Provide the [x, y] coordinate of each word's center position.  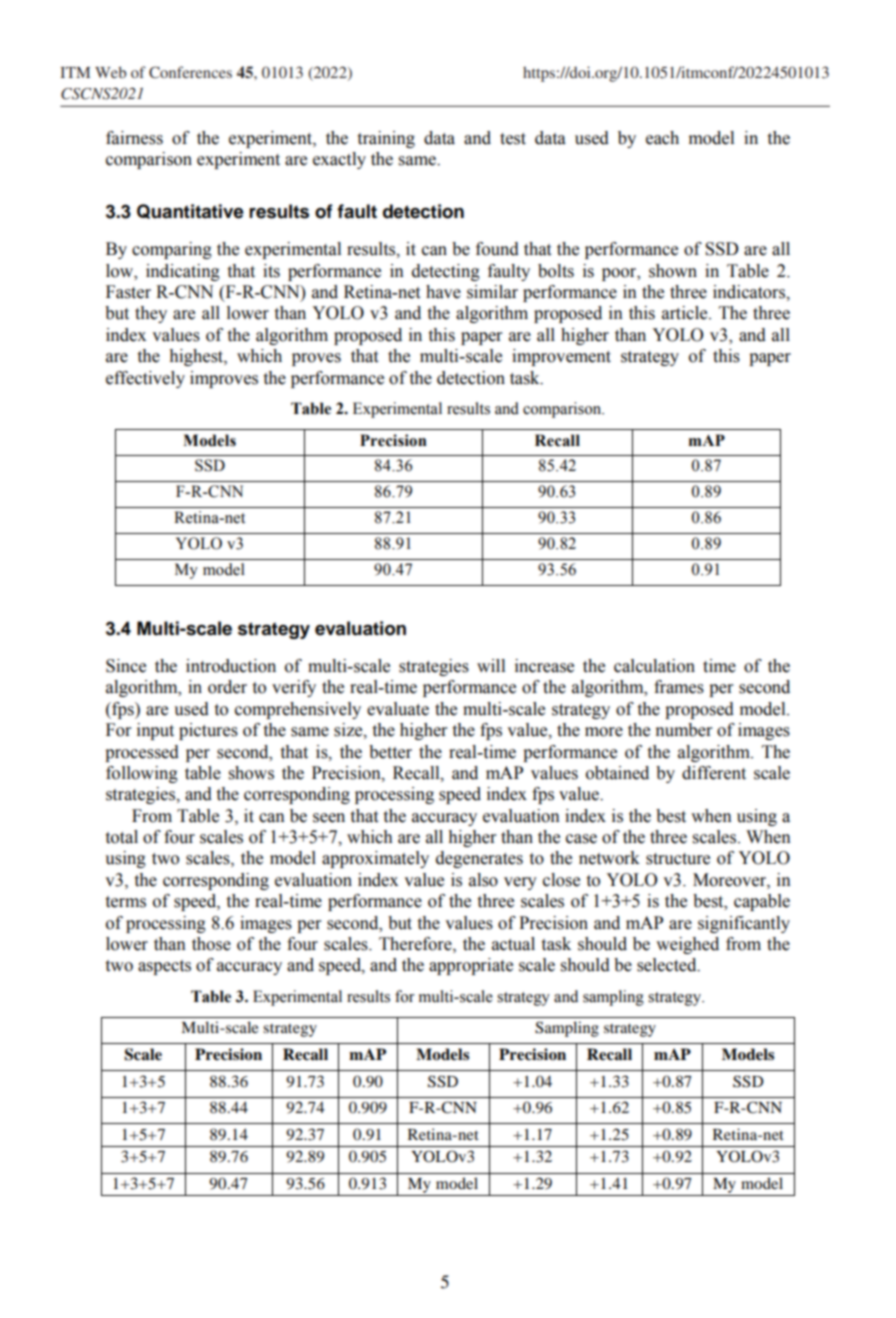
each [662, 138]
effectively [145, 379]
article [686, 313]
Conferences [190, 72]
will [491, 665]
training [386, 139]
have [443, 292]
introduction [231, 666]
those [211, 944]
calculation [654, 666]
